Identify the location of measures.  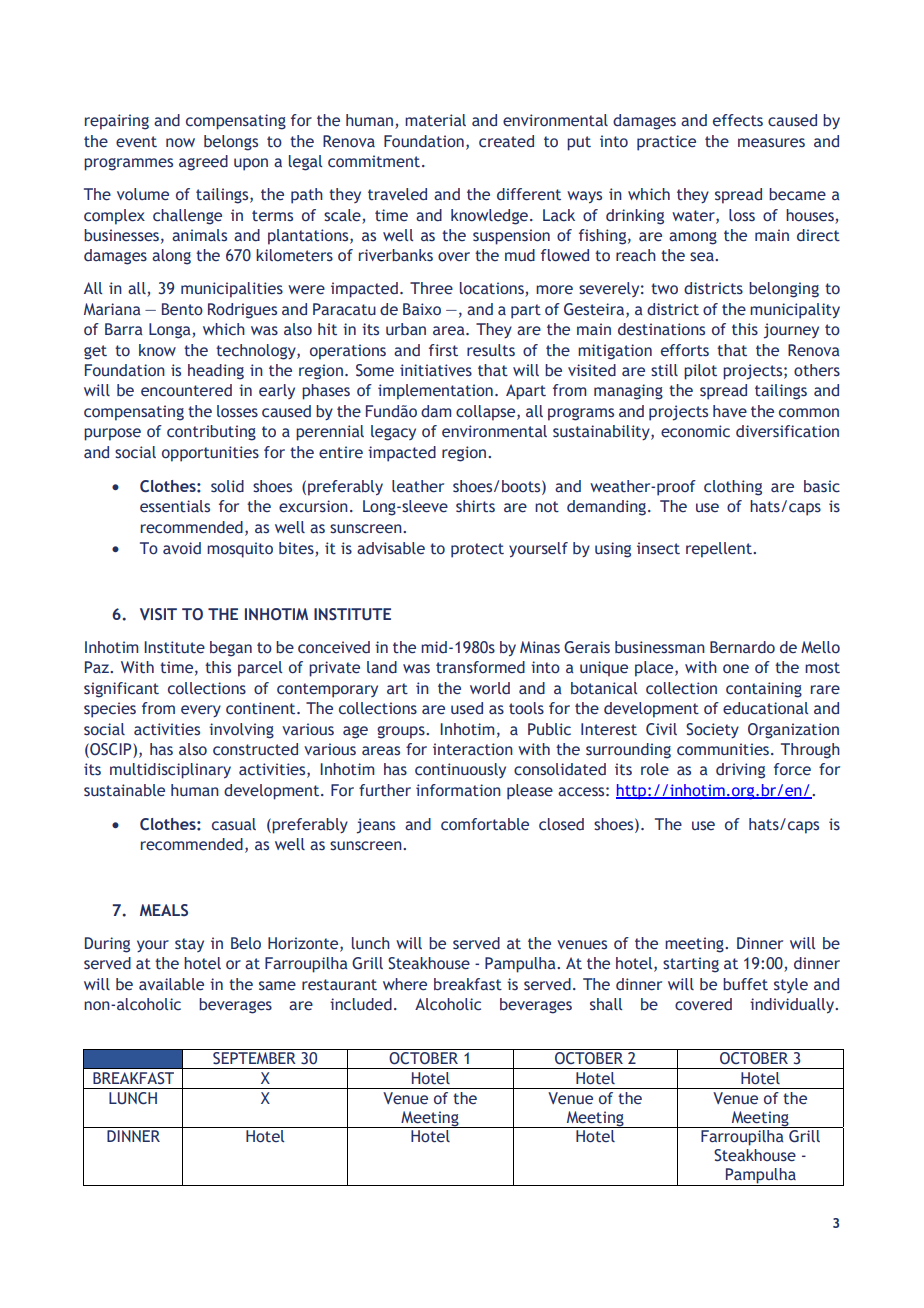
(771, 143).
